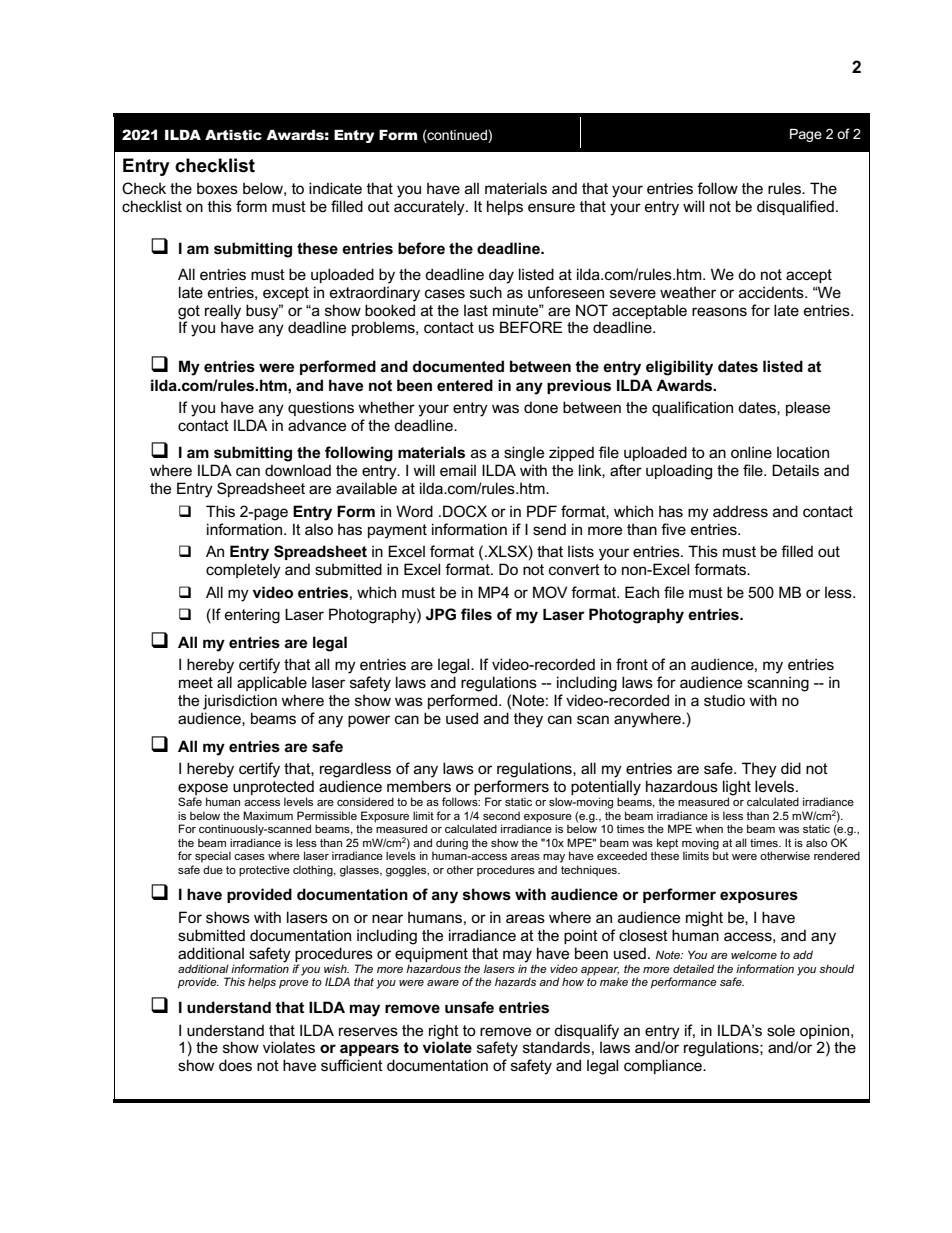 The height and width of the screenshot is (1233, 952). What do you see at coordinates (781, 1030) in the screenshot?
I see `sole` at bounding box center [781, 1030].
